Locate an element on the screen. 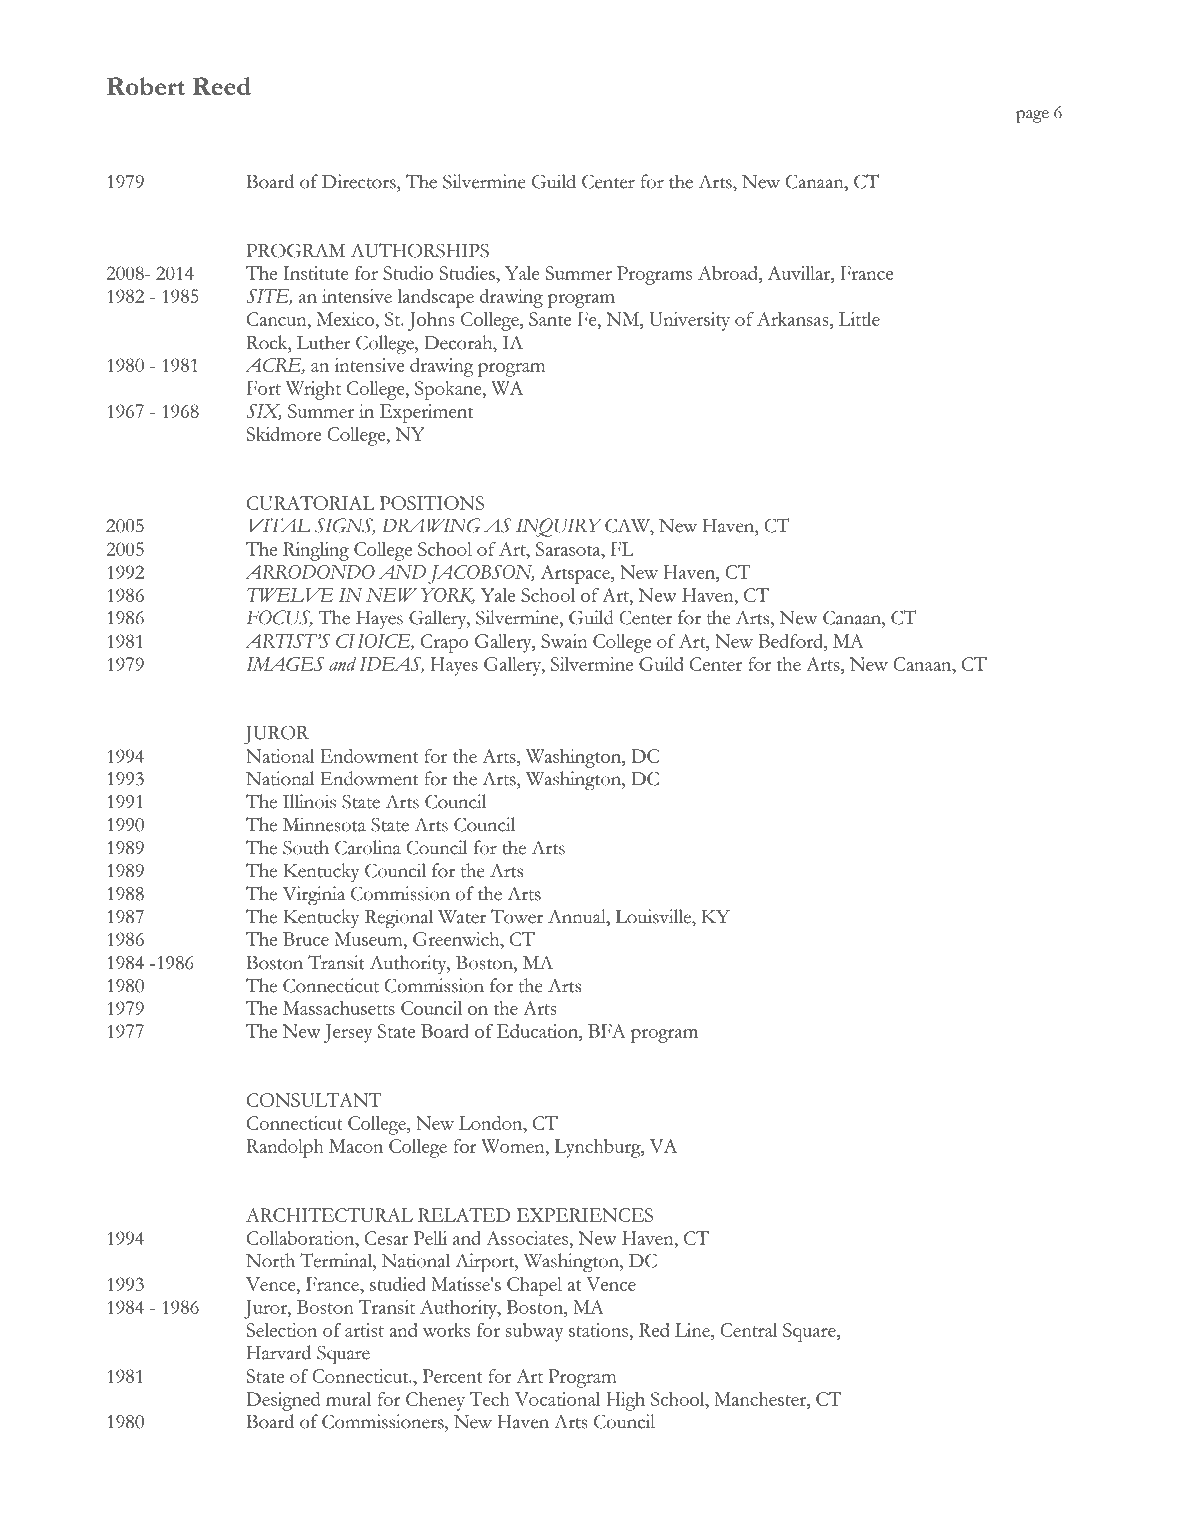 The width and height of the screenshot is (1190, 1540). Reed is located at coordinates (222, 86).
